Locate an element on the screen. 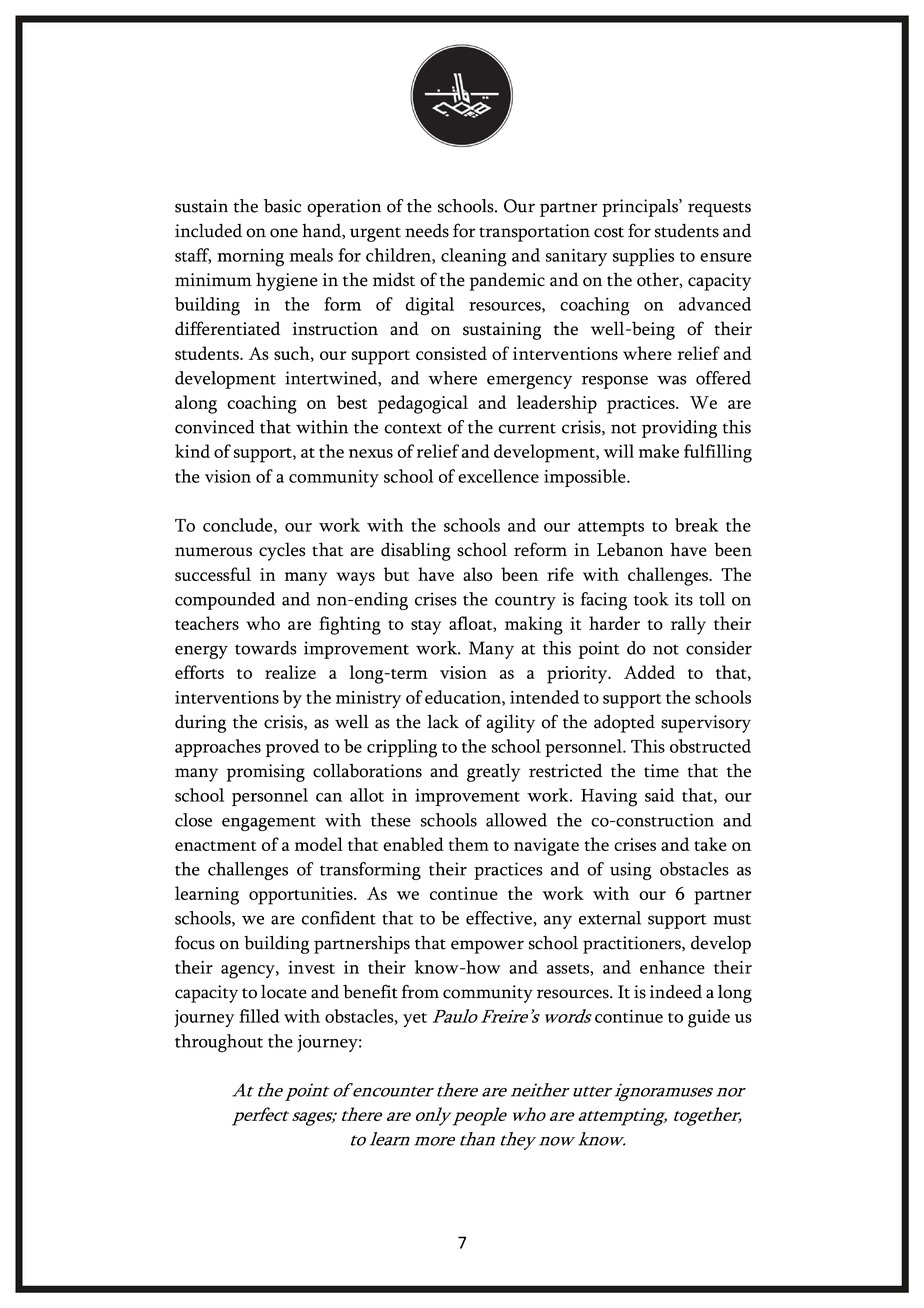  filled is located at coordinates (259, 1016).
